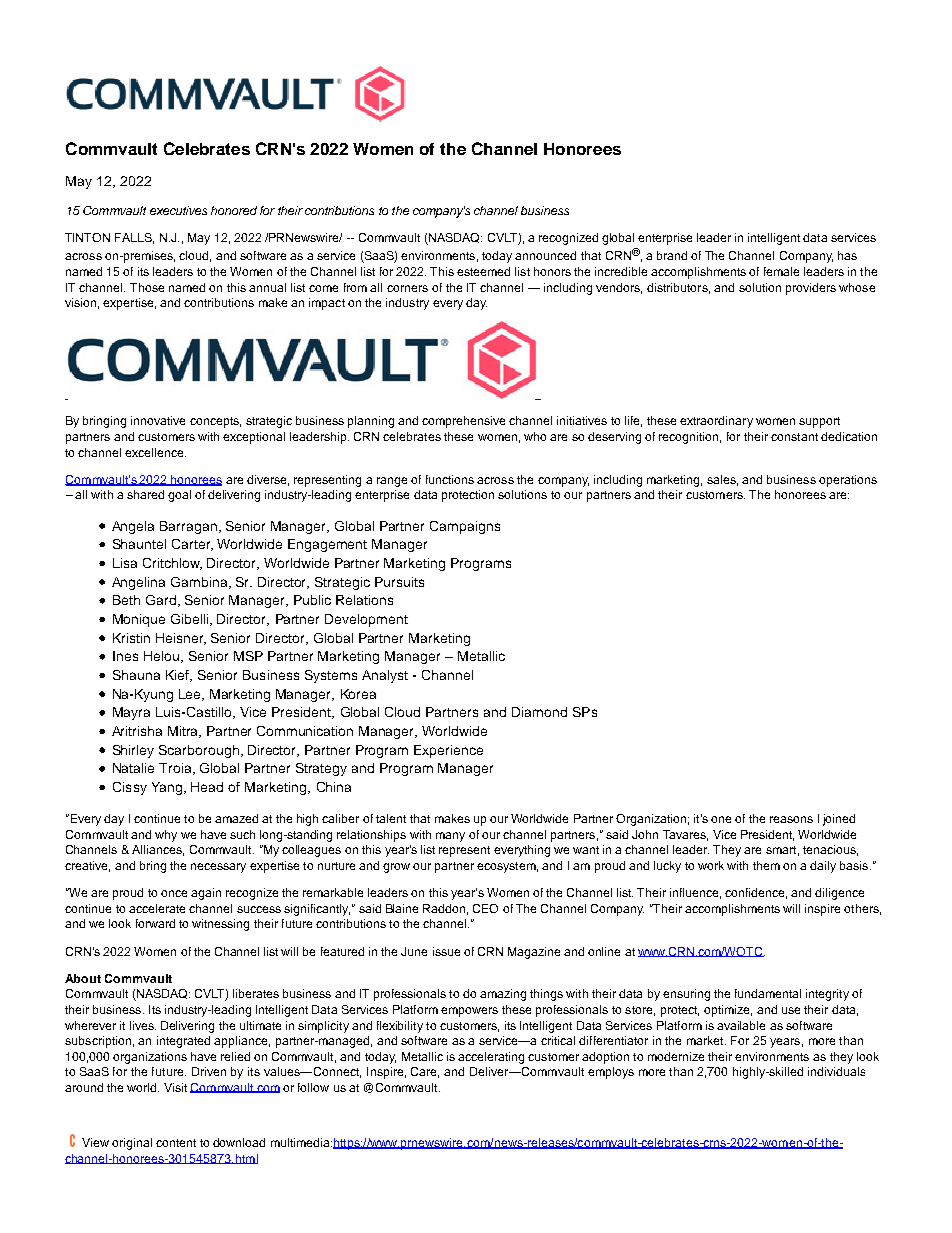  What do you see at coordinates (794, 437) in the page?
I see `constant` at bounding box center [794, 437].
